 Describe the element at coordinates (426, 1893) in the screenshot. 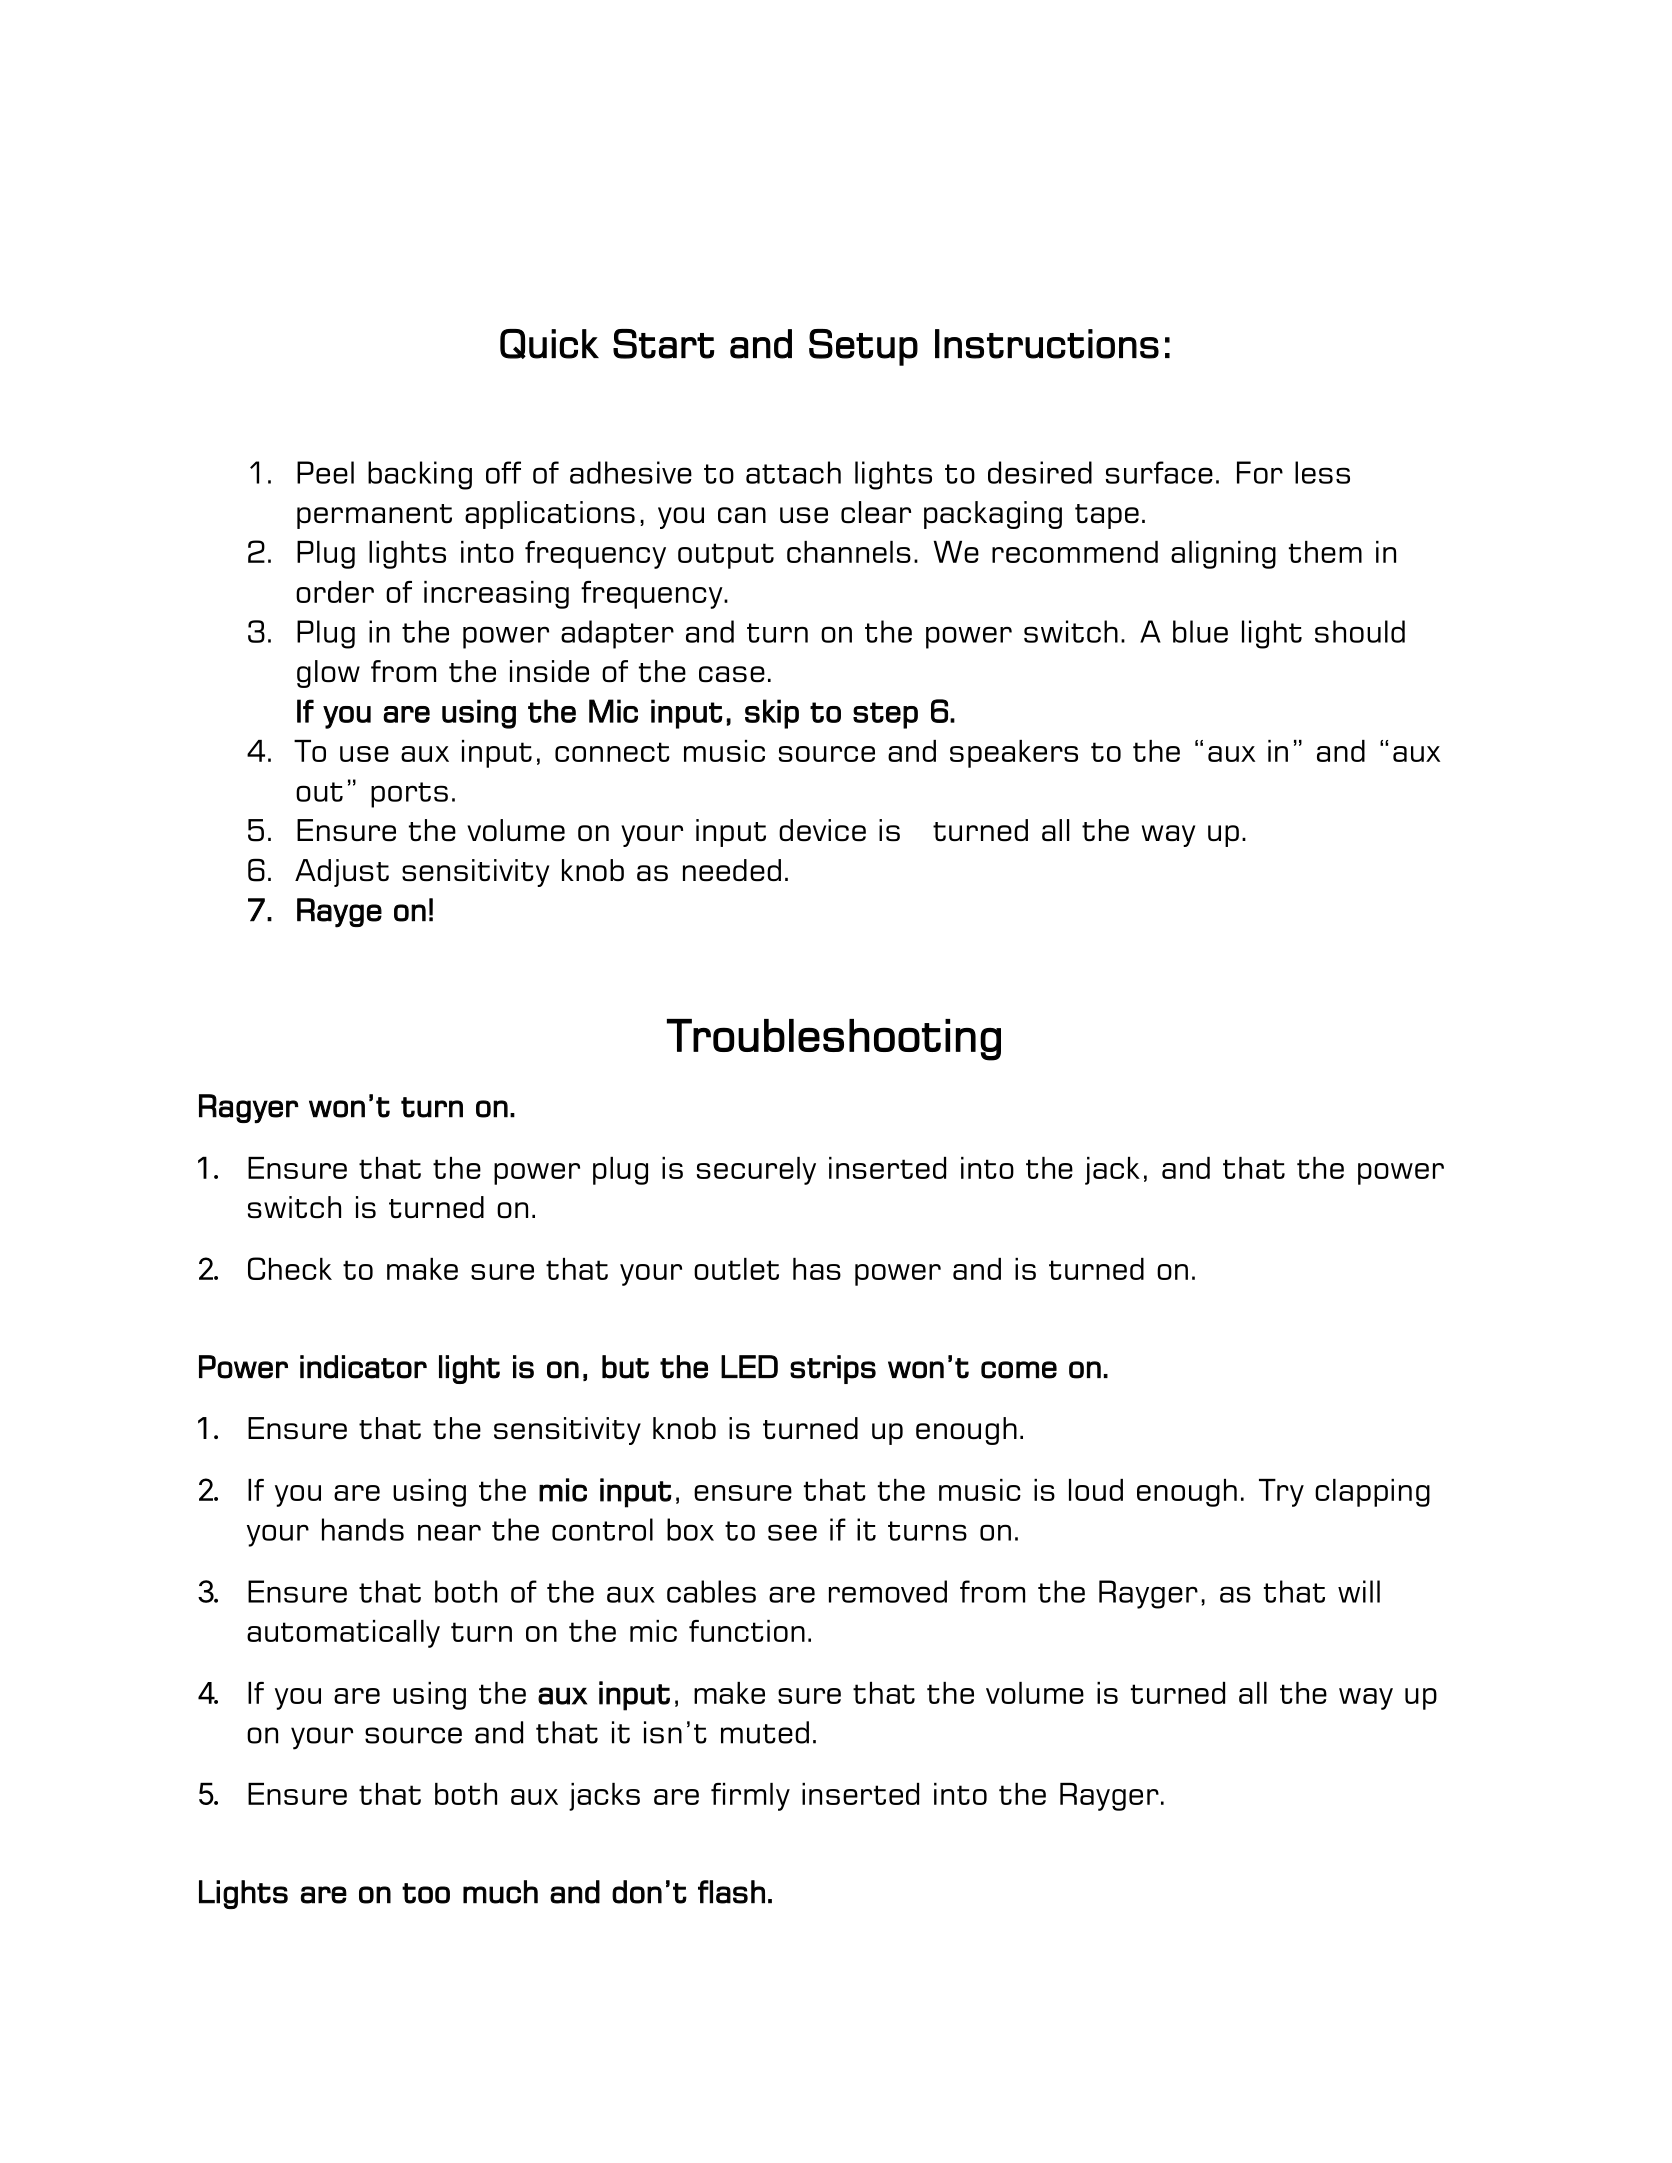

I see `too` at that location.
